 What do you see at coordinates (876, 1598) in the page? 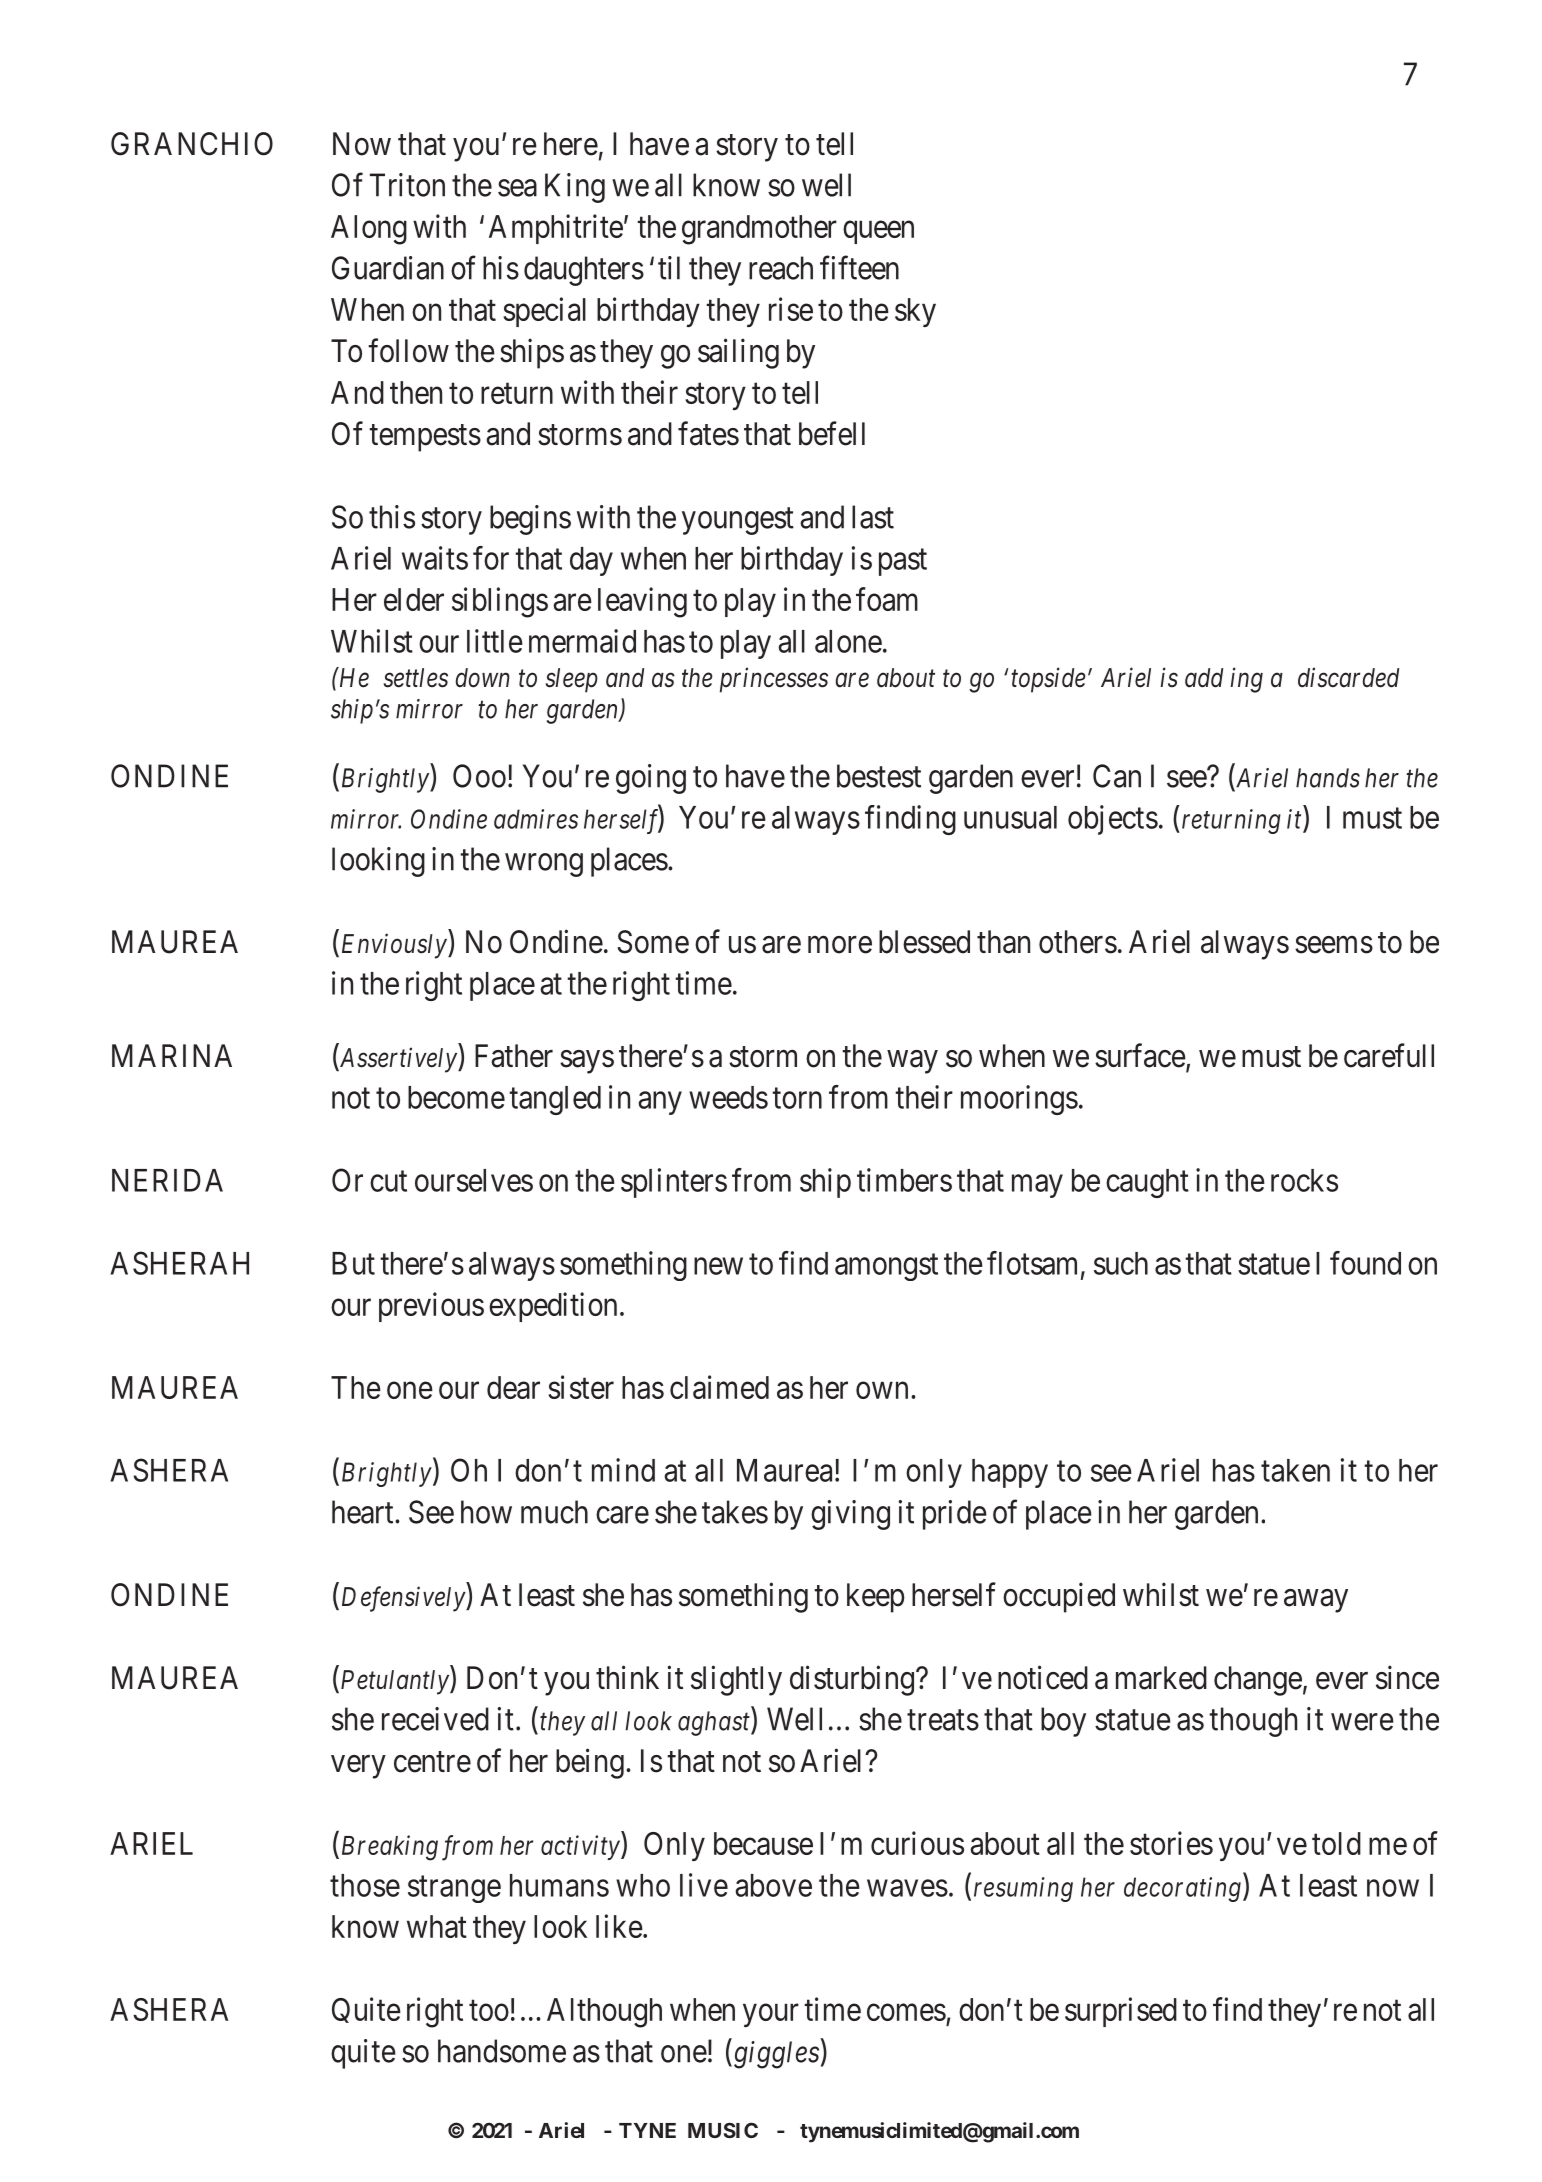
I see `keep` at bounding box center [876, 1598].
